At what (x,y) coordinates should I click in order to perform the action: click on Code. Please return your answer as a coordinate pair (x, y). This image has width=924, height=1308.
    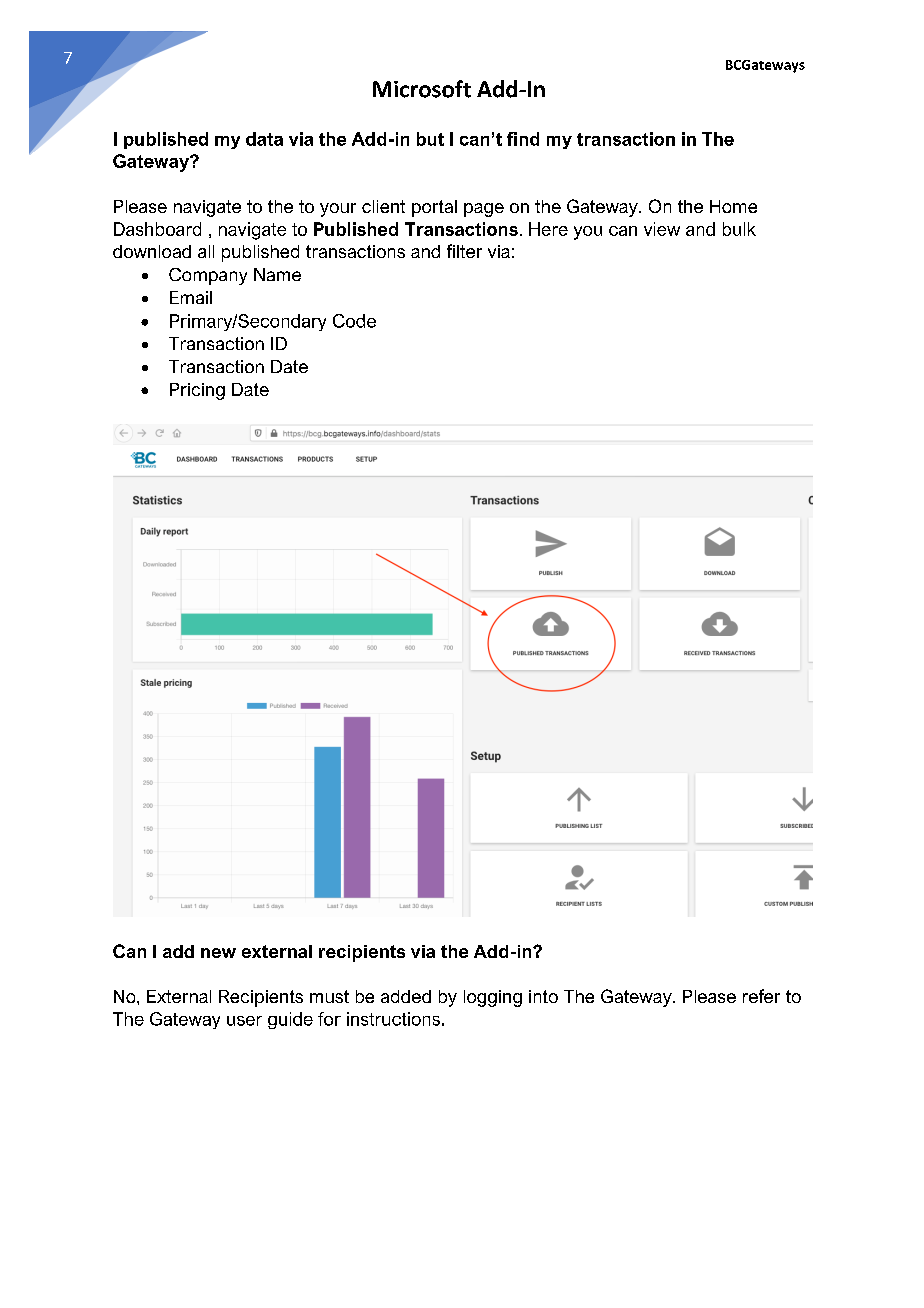
    Looking at the image, I should click on (354, 321).
